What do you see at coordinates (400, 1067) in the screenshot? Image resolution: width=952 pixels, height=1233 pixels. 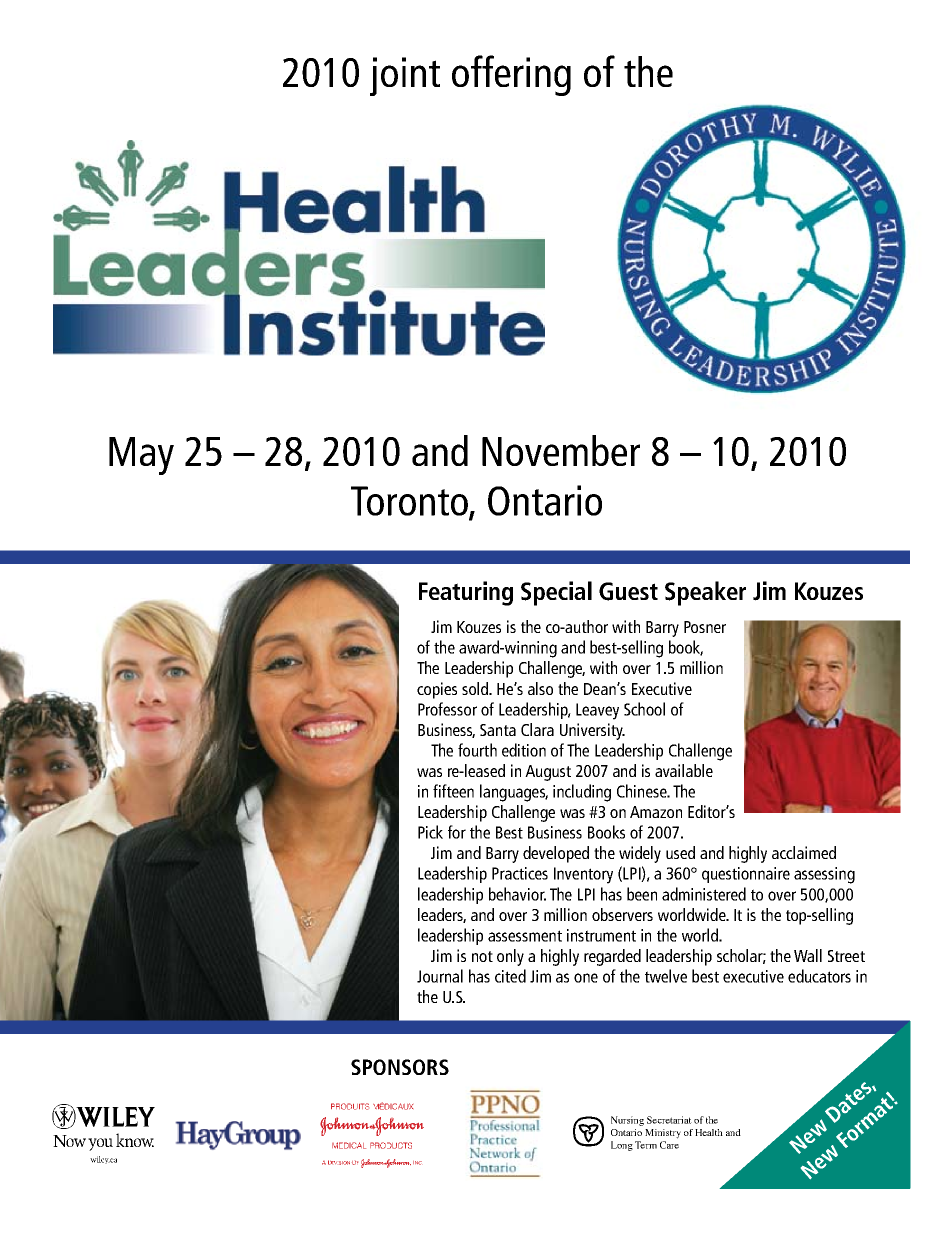 I see `Sponsors` at bounding box center [400, 1067].
